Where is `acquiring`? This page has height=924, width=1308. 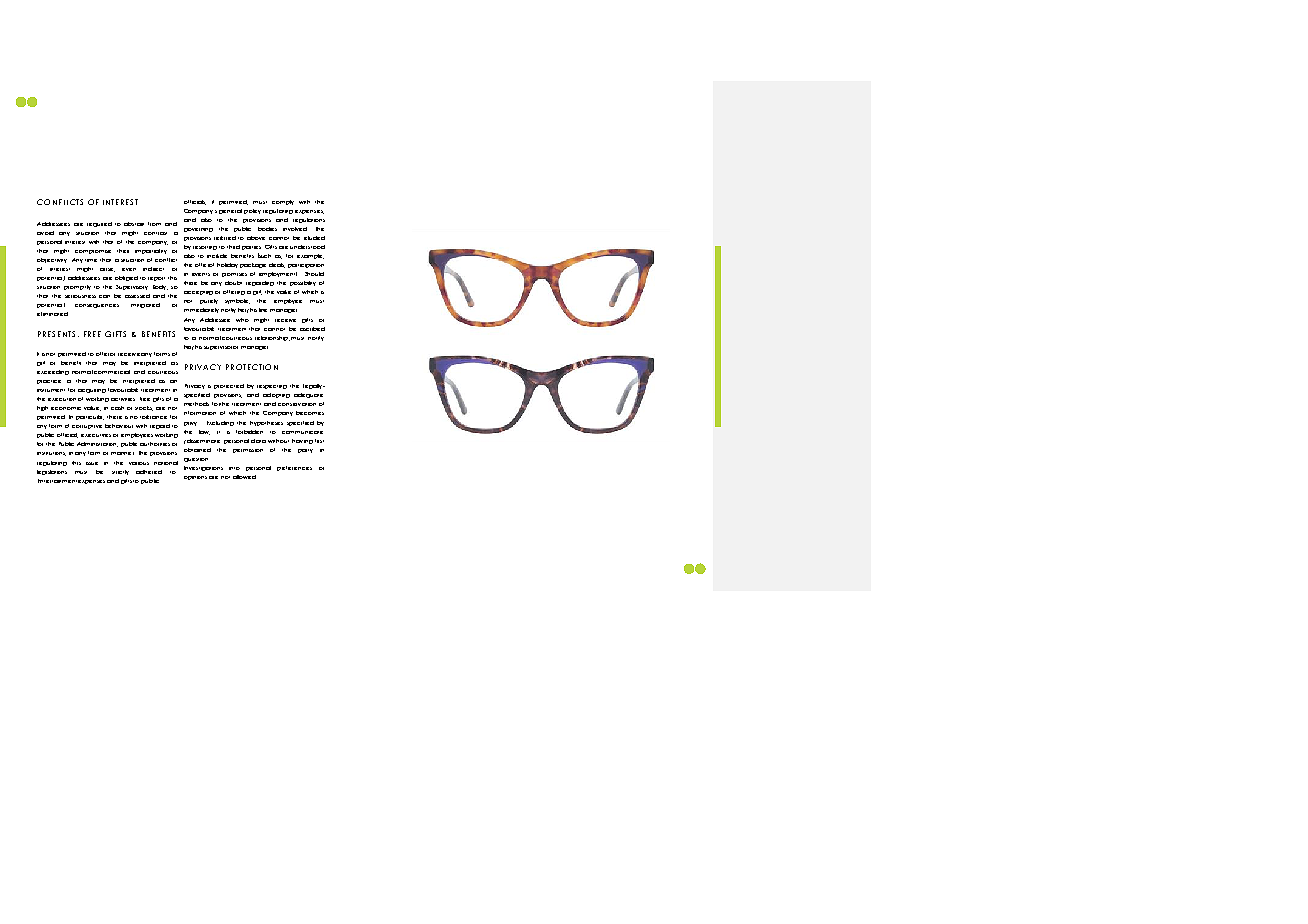 acquiring is located at coordinates (92, 391).
